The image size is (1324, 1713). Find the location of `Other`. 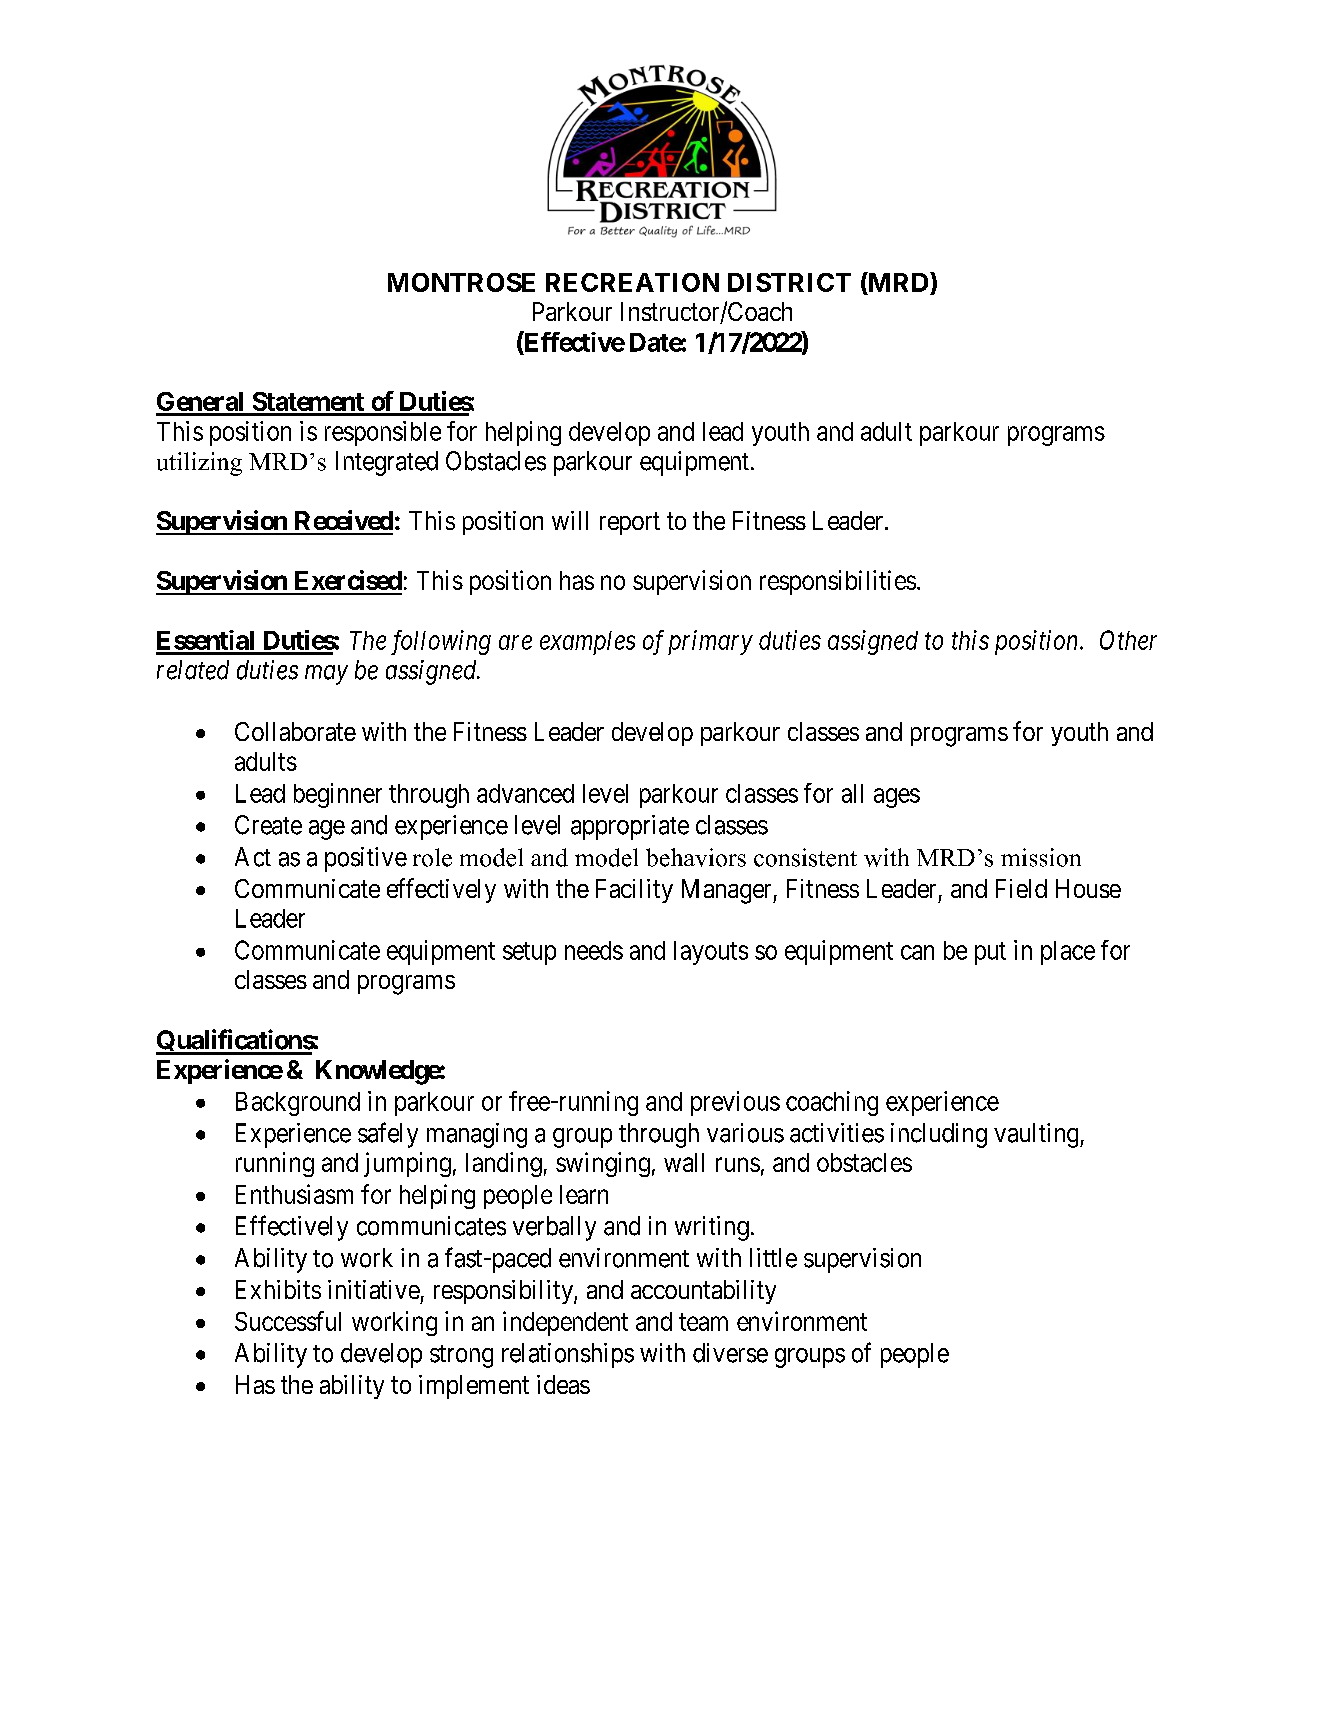

Other is located at coordinates (1128, 640).
